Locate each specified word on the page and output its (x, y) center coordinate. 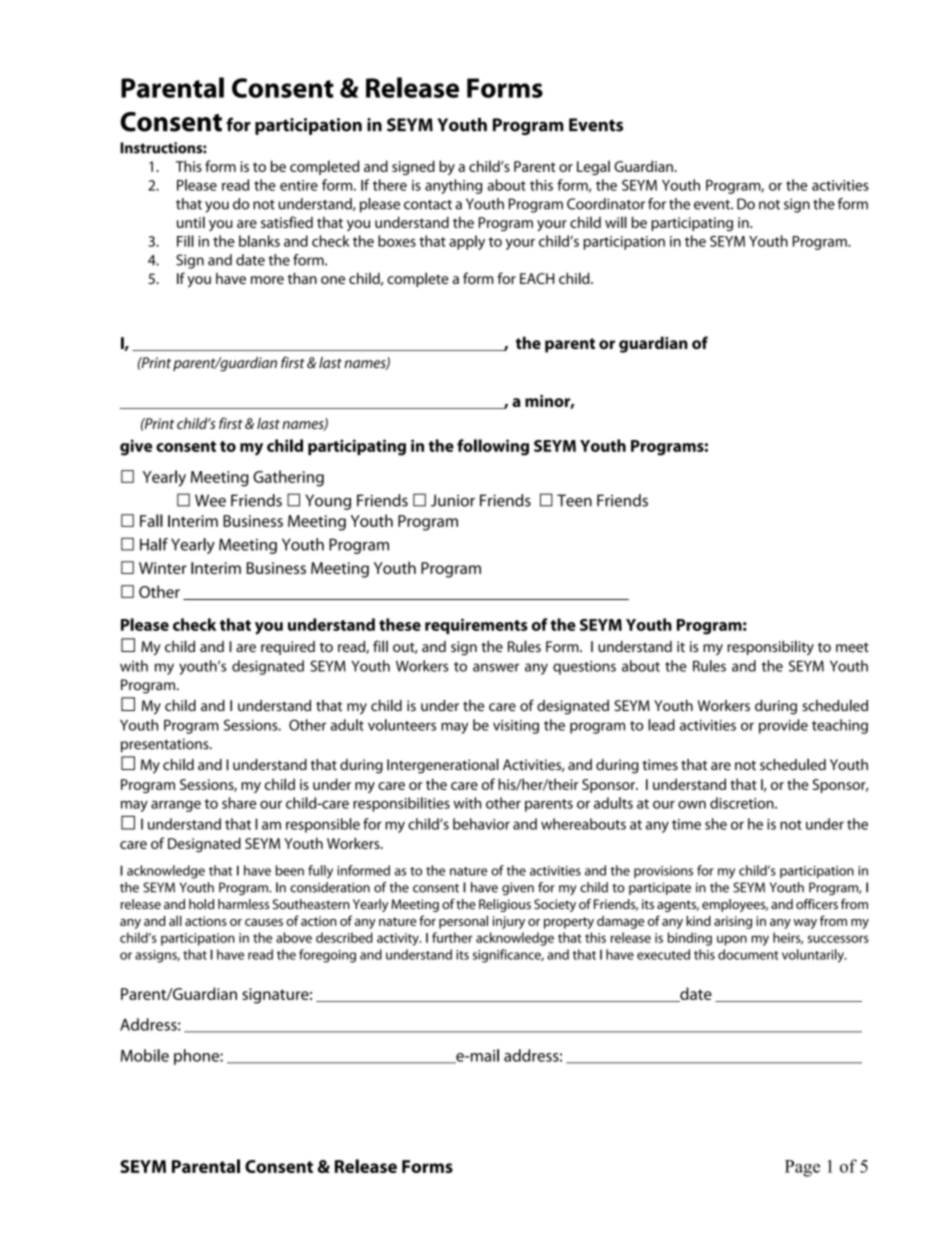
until (191, 222)
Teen (574, 500)
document (748, 954)
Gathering (288, 478)
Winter (163, 568)
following (493, 447)
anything (453, 186)
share (239, 803)
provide (783, 726)
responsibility (770, 648)
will (616, 222)
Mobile (145, 1055)
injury (509, 922)
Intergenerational (443, 766)
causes (264, 922)
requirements (476, 626)
